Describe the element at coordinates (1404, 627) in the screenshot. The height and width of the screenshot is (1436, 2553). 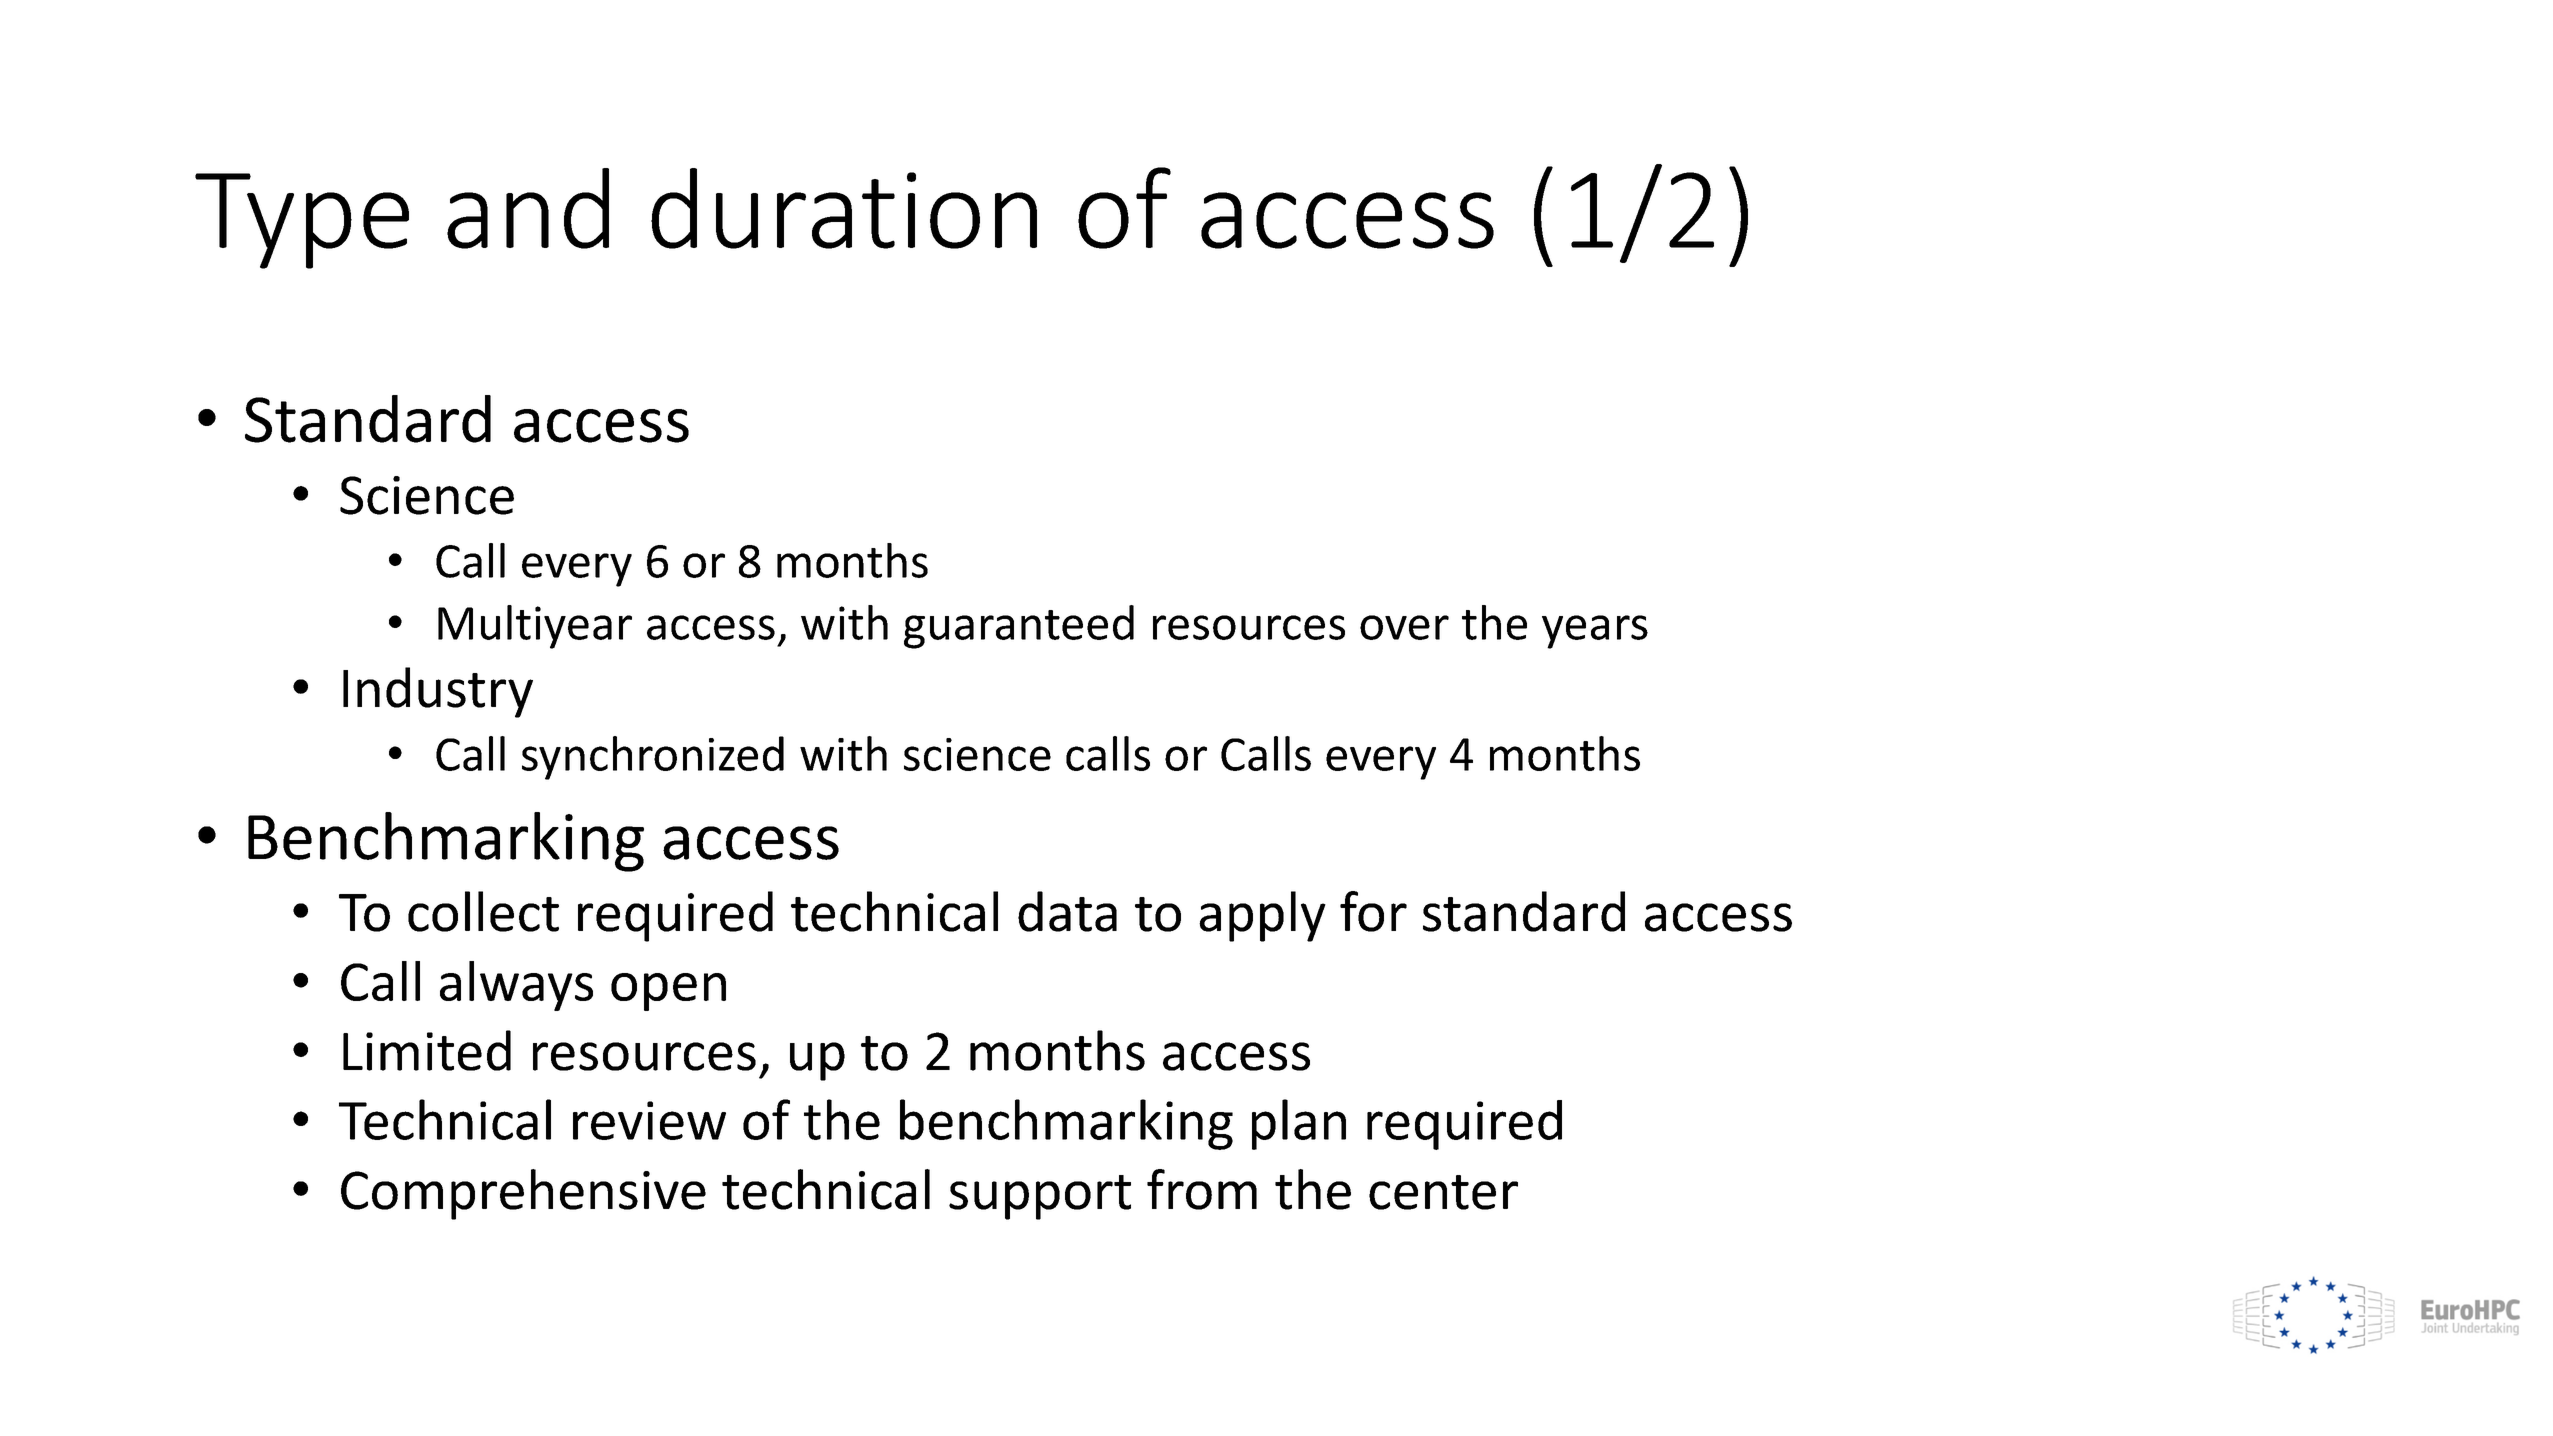
I see `over` at that location.
